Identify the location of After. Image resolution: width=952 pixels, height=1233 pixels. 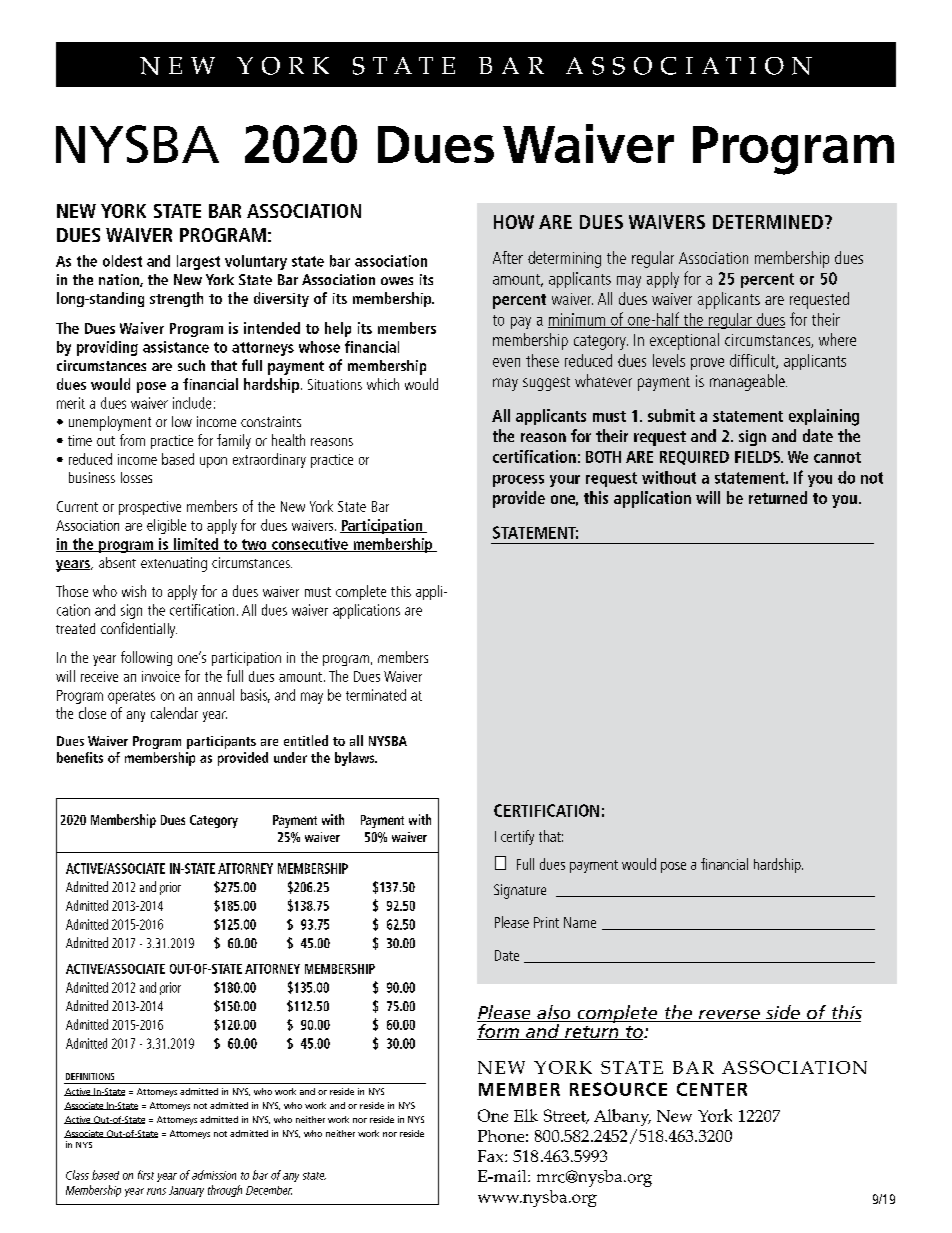
(508, 257).
